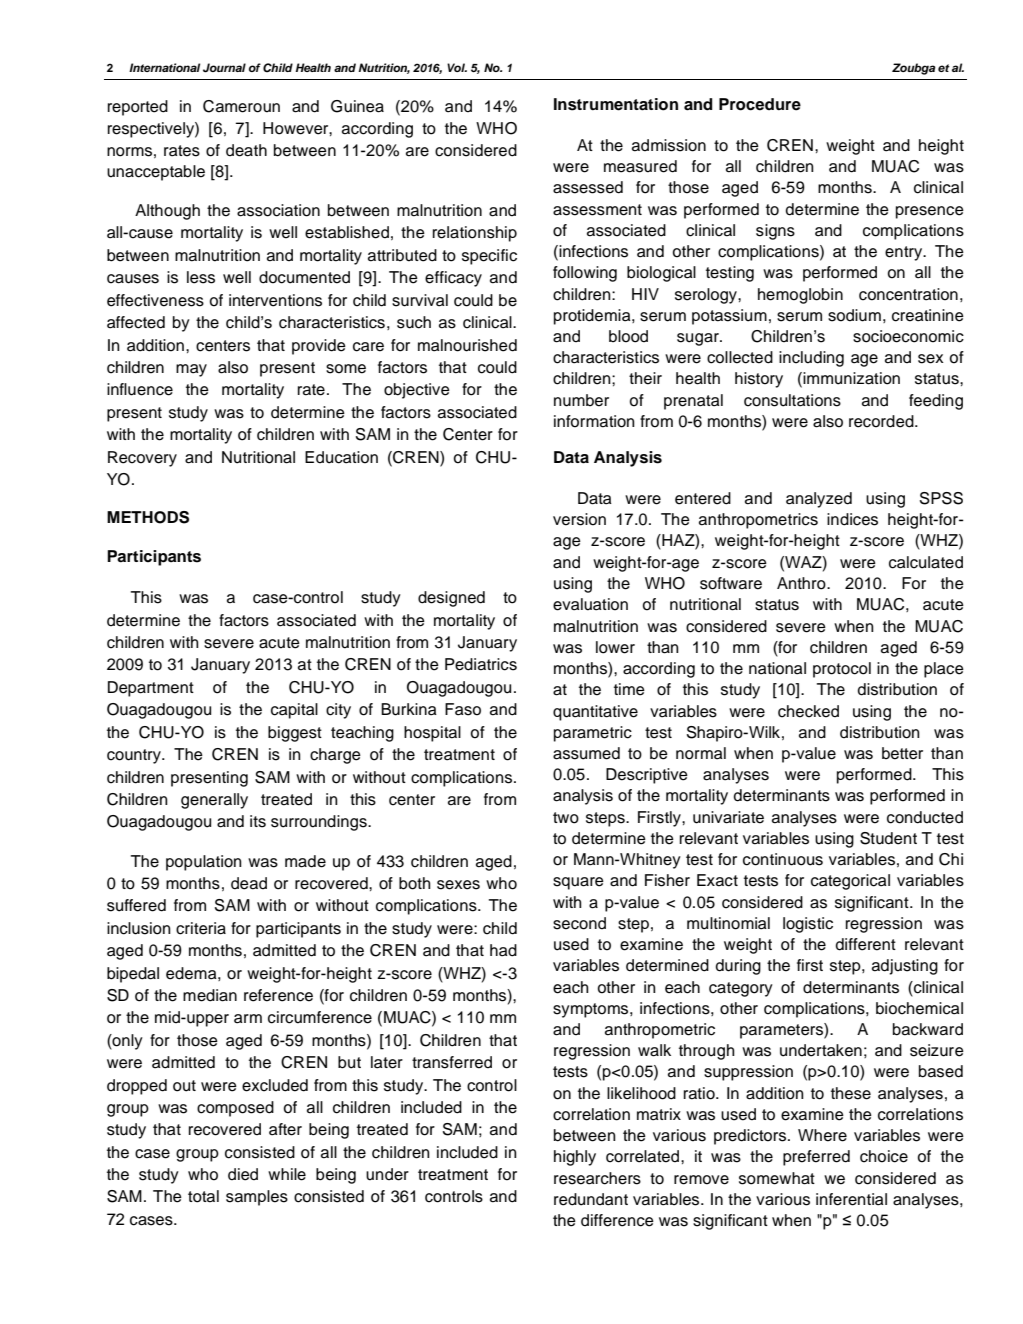 The image size is (1023, 1324). I want to click on Instrumentation, so click(616, 104).
